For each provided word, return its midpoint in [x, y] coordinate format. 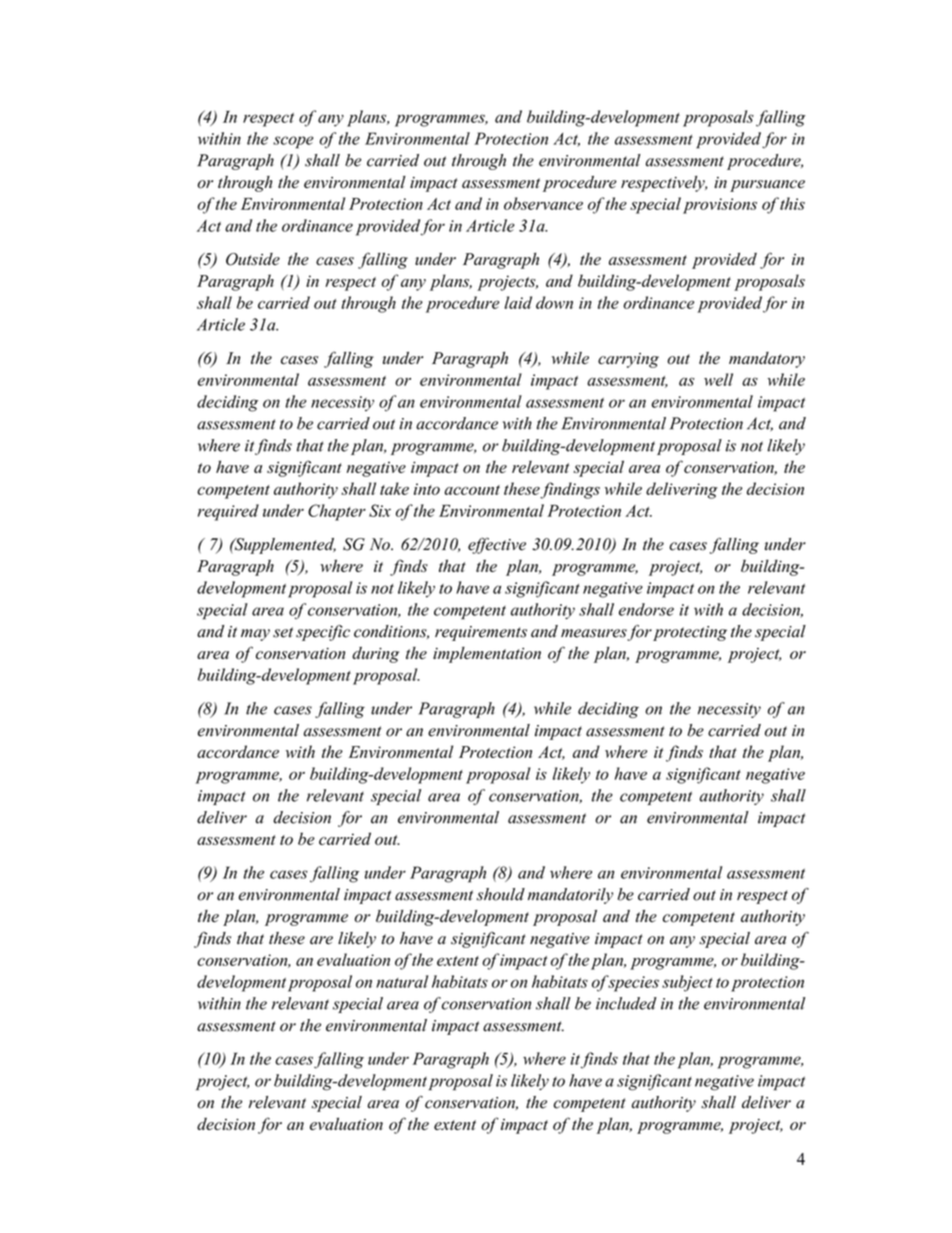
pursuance [767, 186]
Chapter [337, 512]
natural [402, 981]
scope [293, 142]
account [472, 490]
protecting [690, 633]
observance [543, 203]
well [718, 379]
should [500, 894]
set [283, 632]
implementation [487, 655]
